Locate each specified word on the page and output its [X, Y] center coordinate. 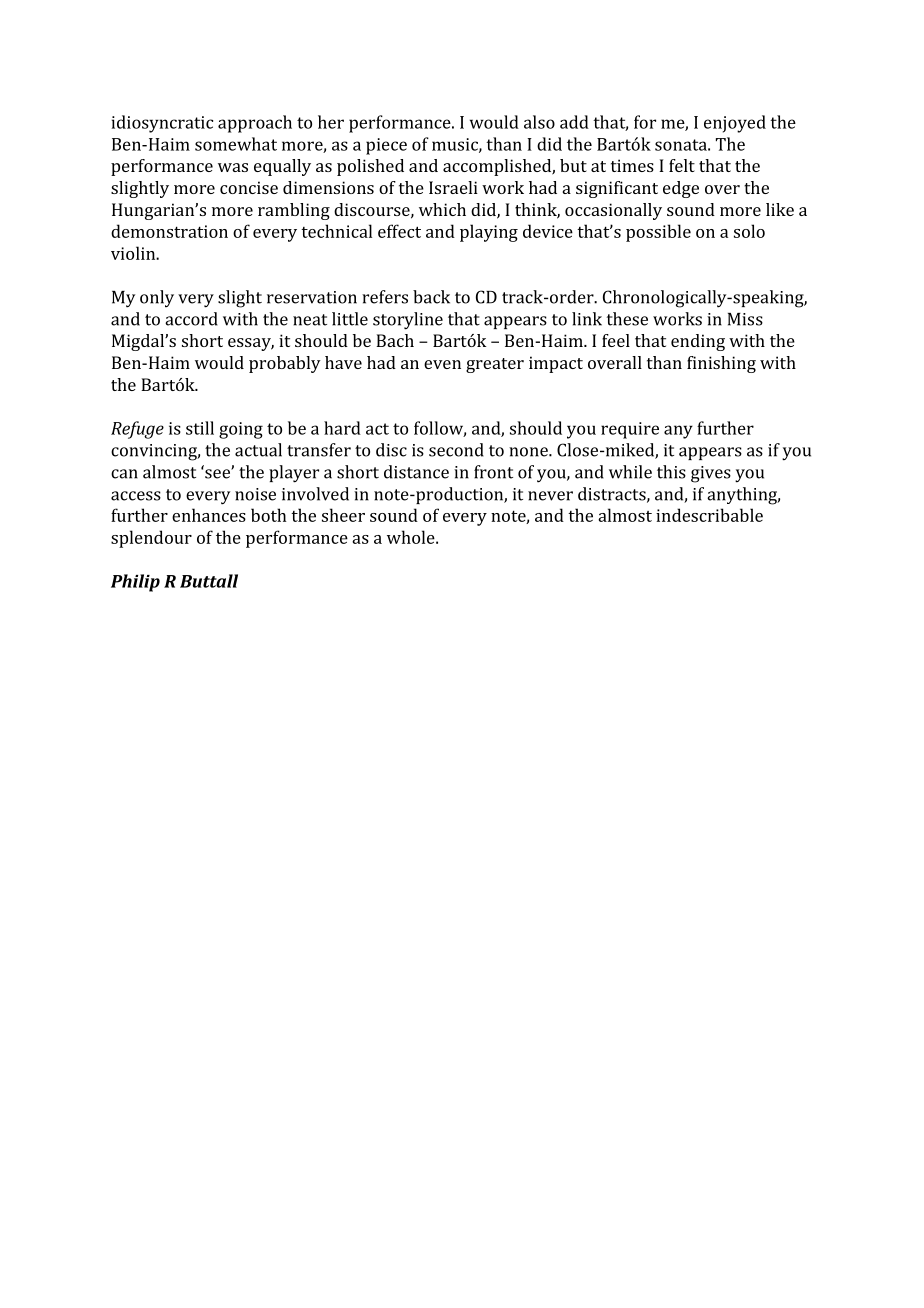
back [431, 297]
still [200, 428]
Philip [135, 583]
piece [386, 146]
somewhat [236, 144]
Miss [745, 319]
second [456, 450]
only [157, 298]
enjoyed [735, 124]
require [630, 430]
